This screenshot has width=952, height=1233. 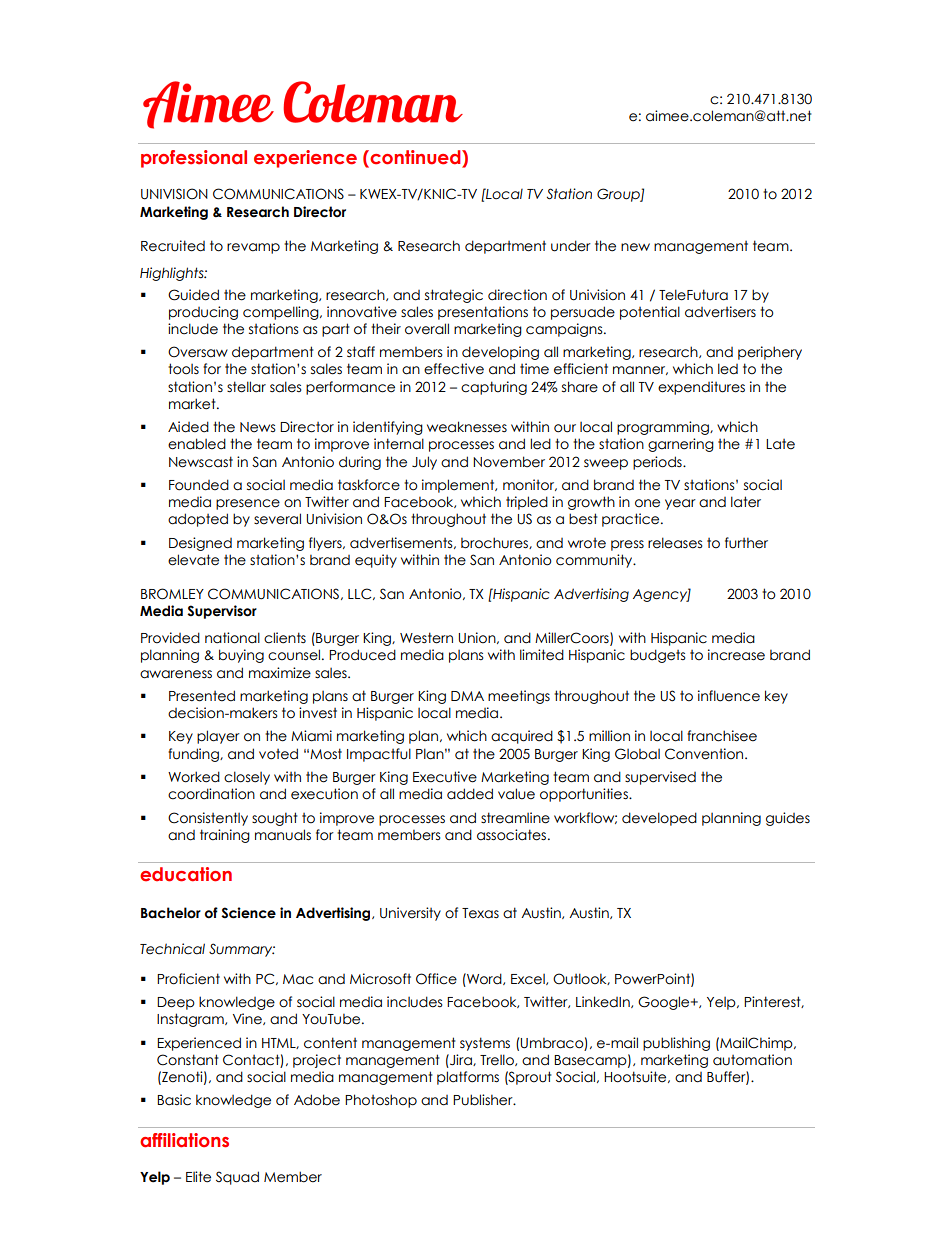 What do you see at coordinates (720, 312) in the screenshot?
I see `advertisers` at bounding box center [720, 312].
